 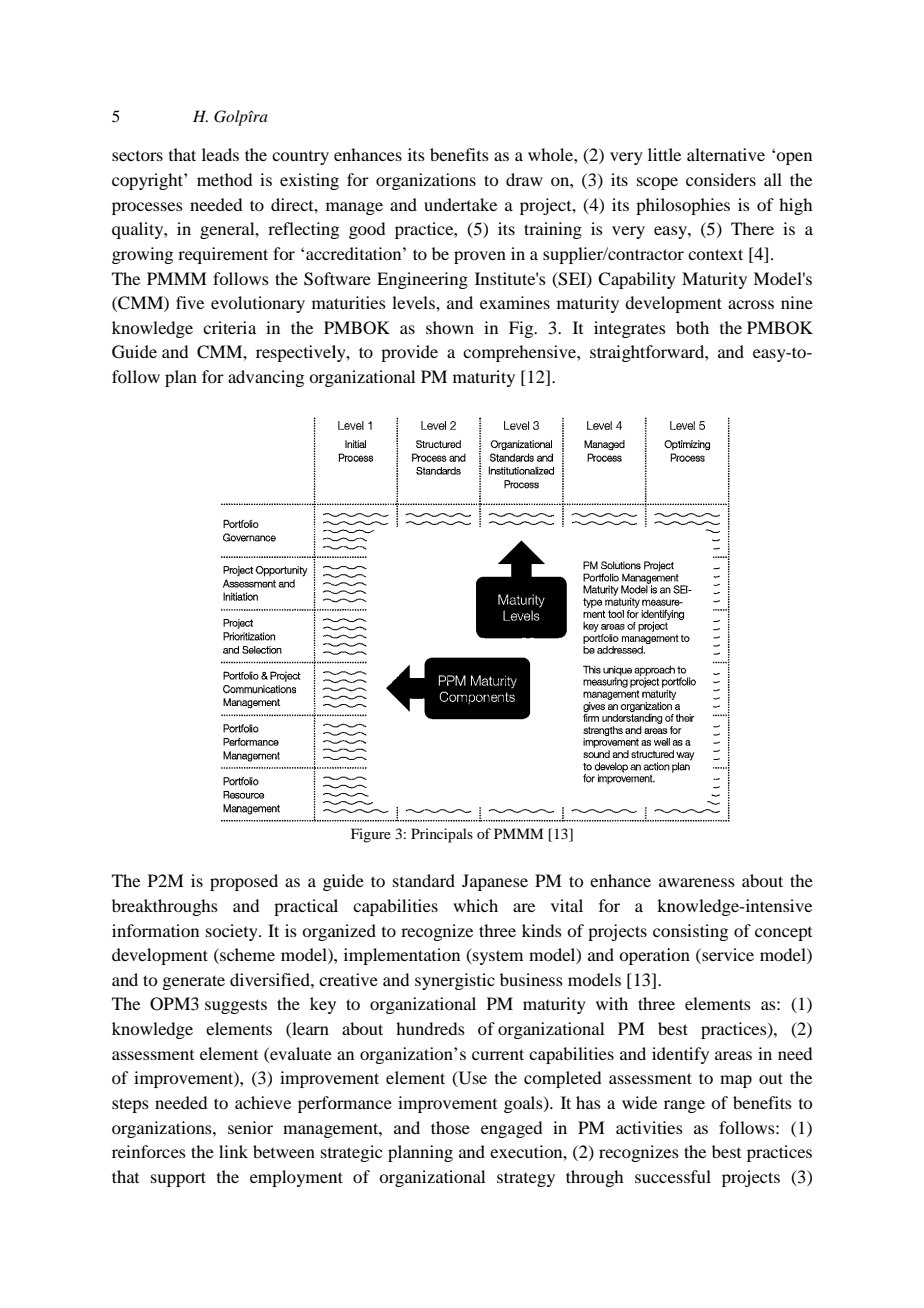 I want to click on map, so click(x=736, y=1081).
